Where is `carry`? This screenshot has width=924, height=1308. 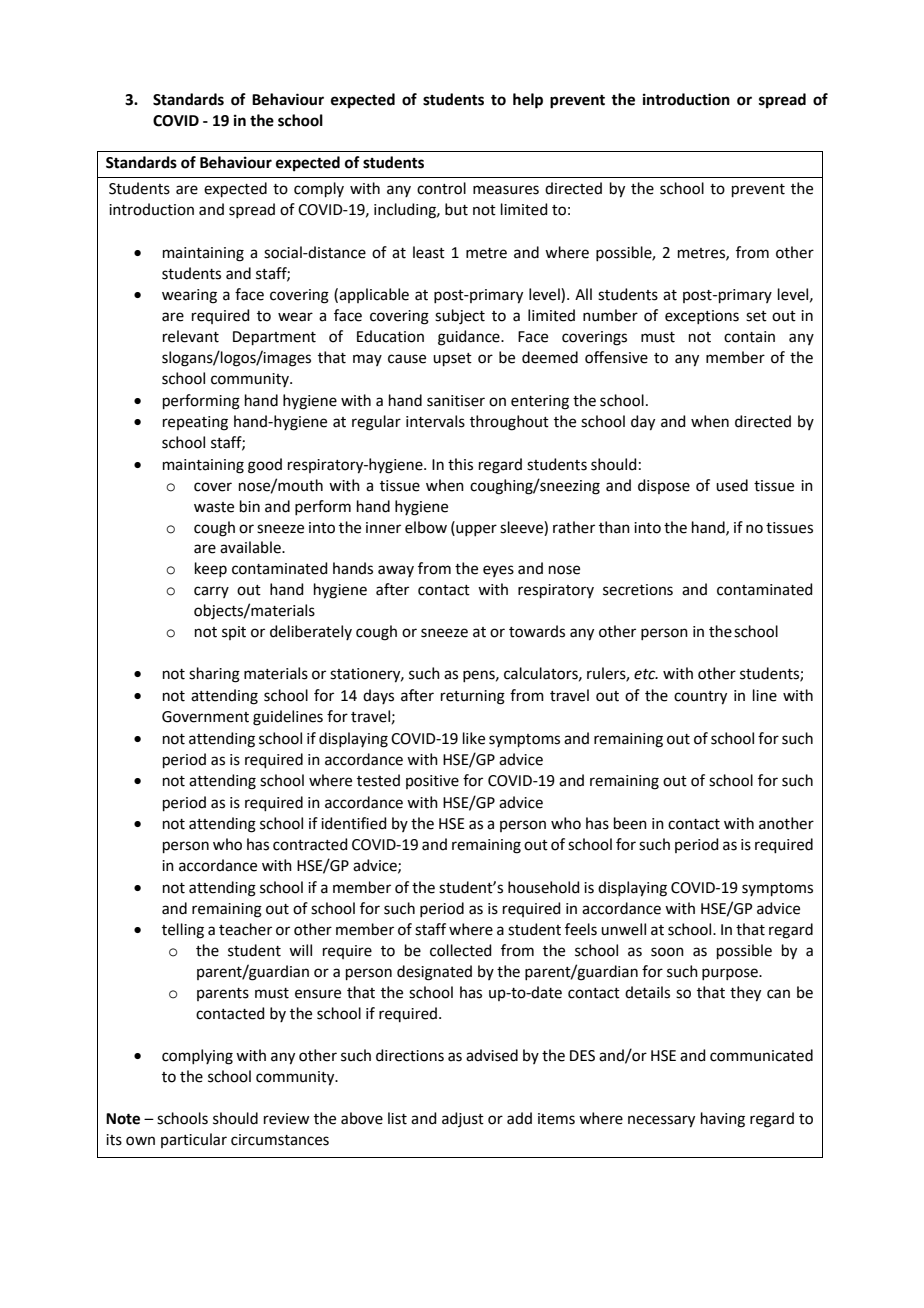
carry is located at coordinates (211, 592).
